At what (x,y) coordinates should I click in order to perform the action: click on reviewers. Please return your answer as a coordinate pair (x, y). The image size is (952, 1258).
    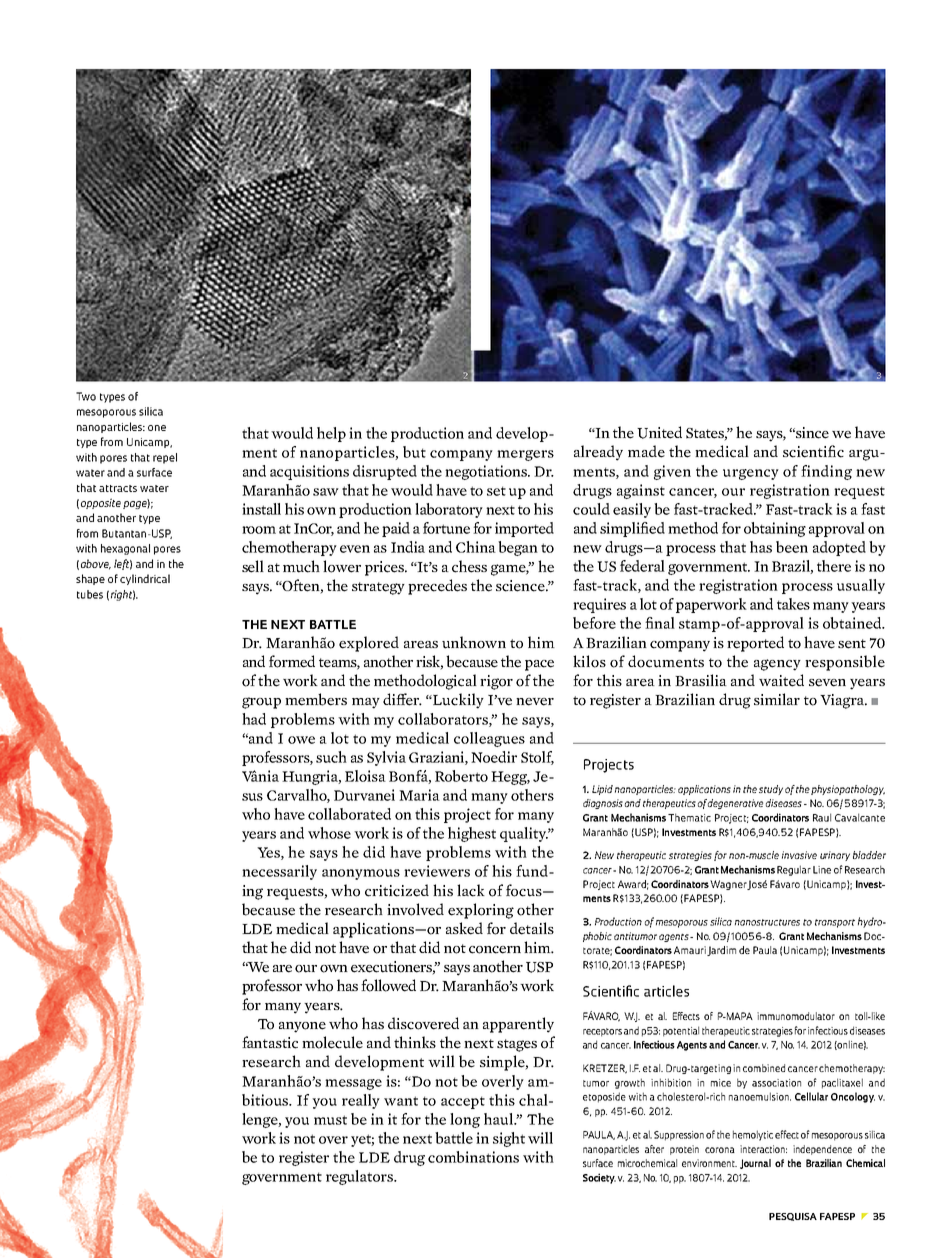
    Looking at the image, I should click on (437, 871).
